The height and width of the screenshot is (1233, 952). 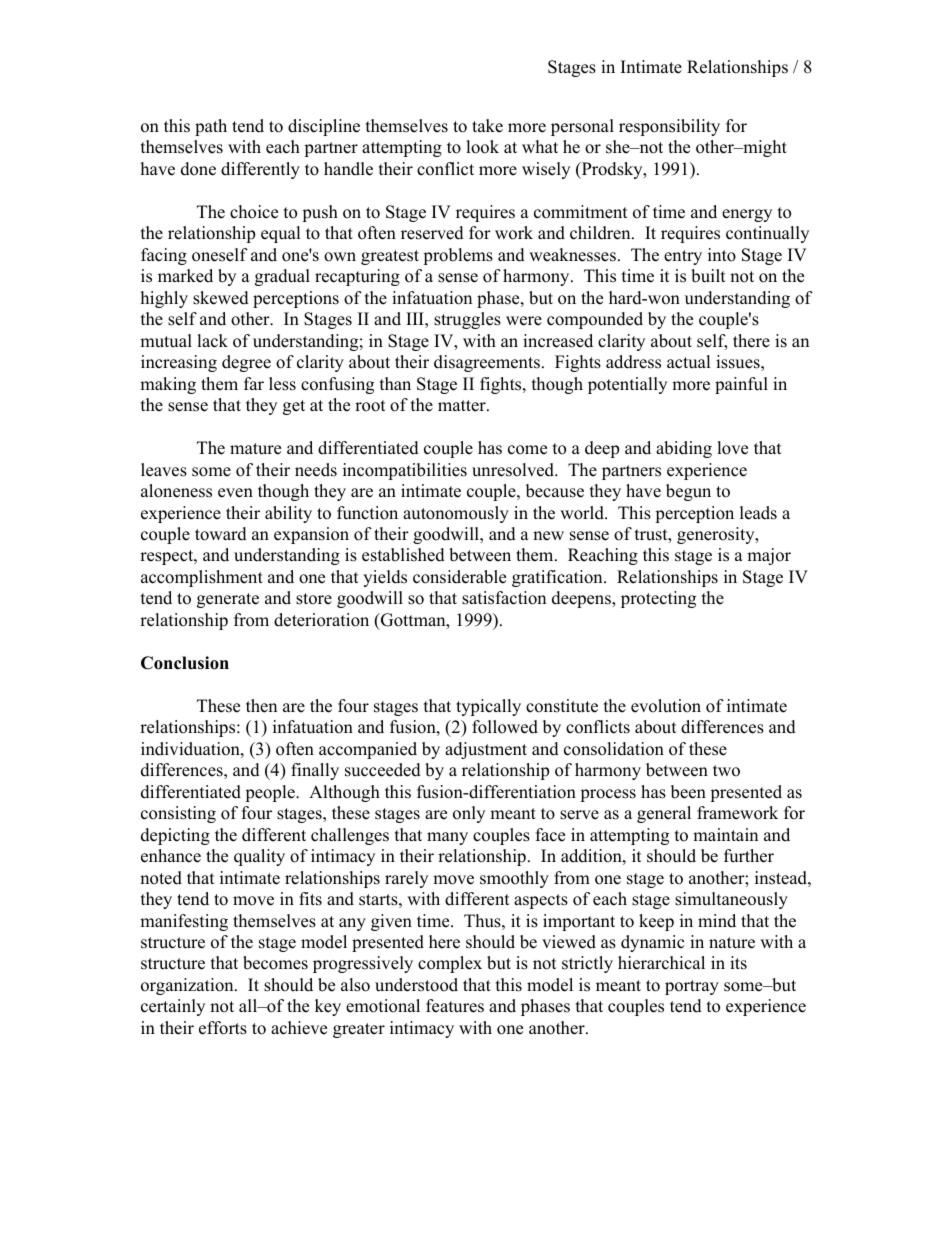 I want to click on look, so click(x=482, y=147).
